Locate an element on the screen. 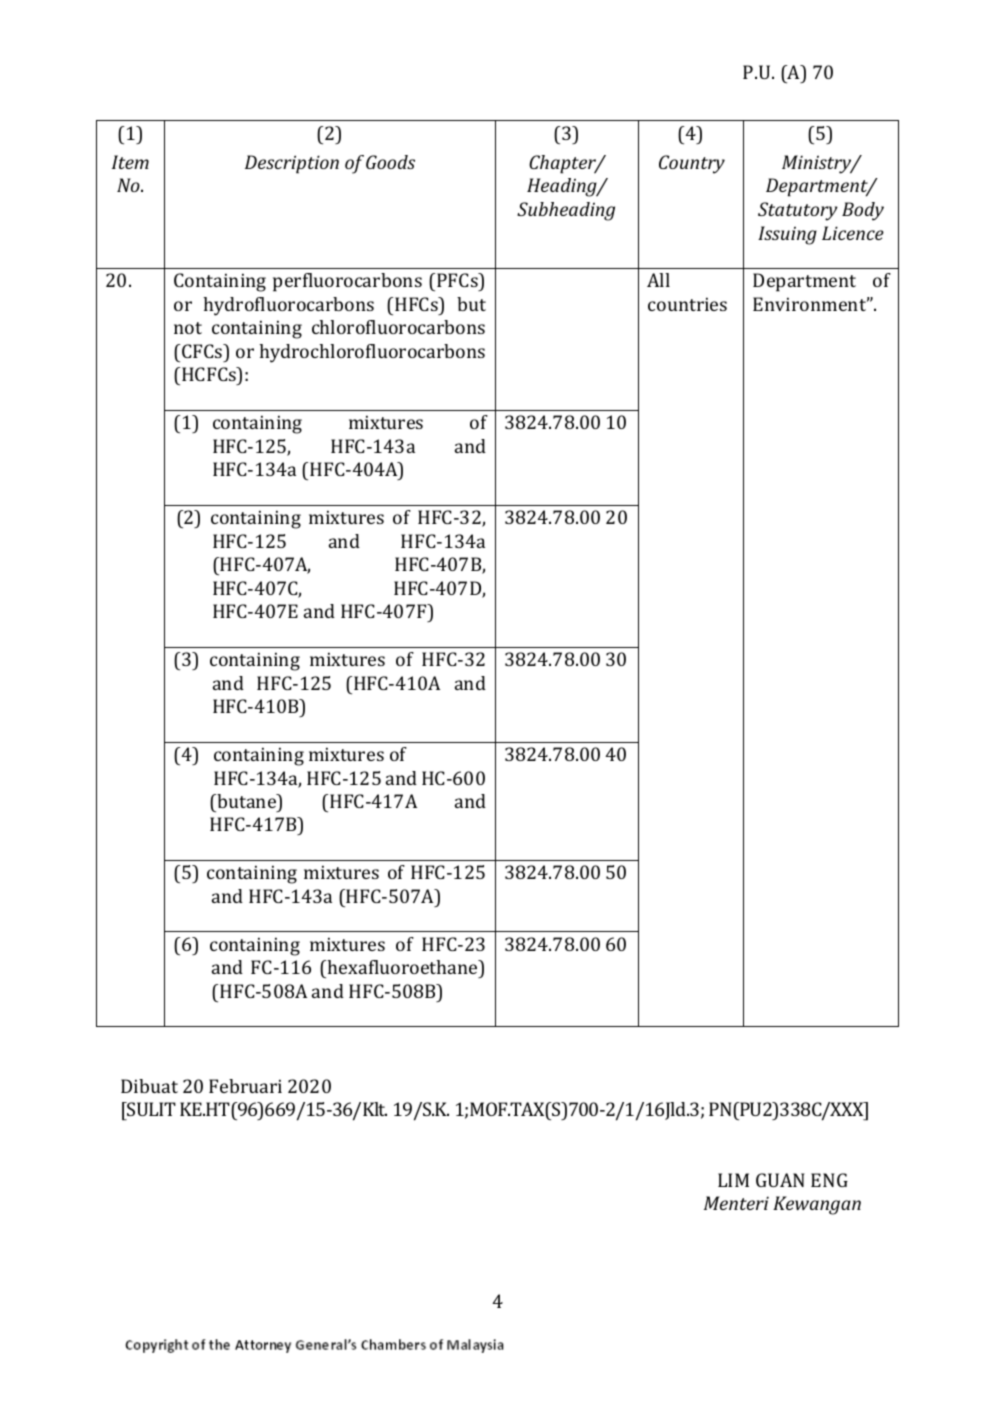  Goods is located at coordinates (390, 162).
